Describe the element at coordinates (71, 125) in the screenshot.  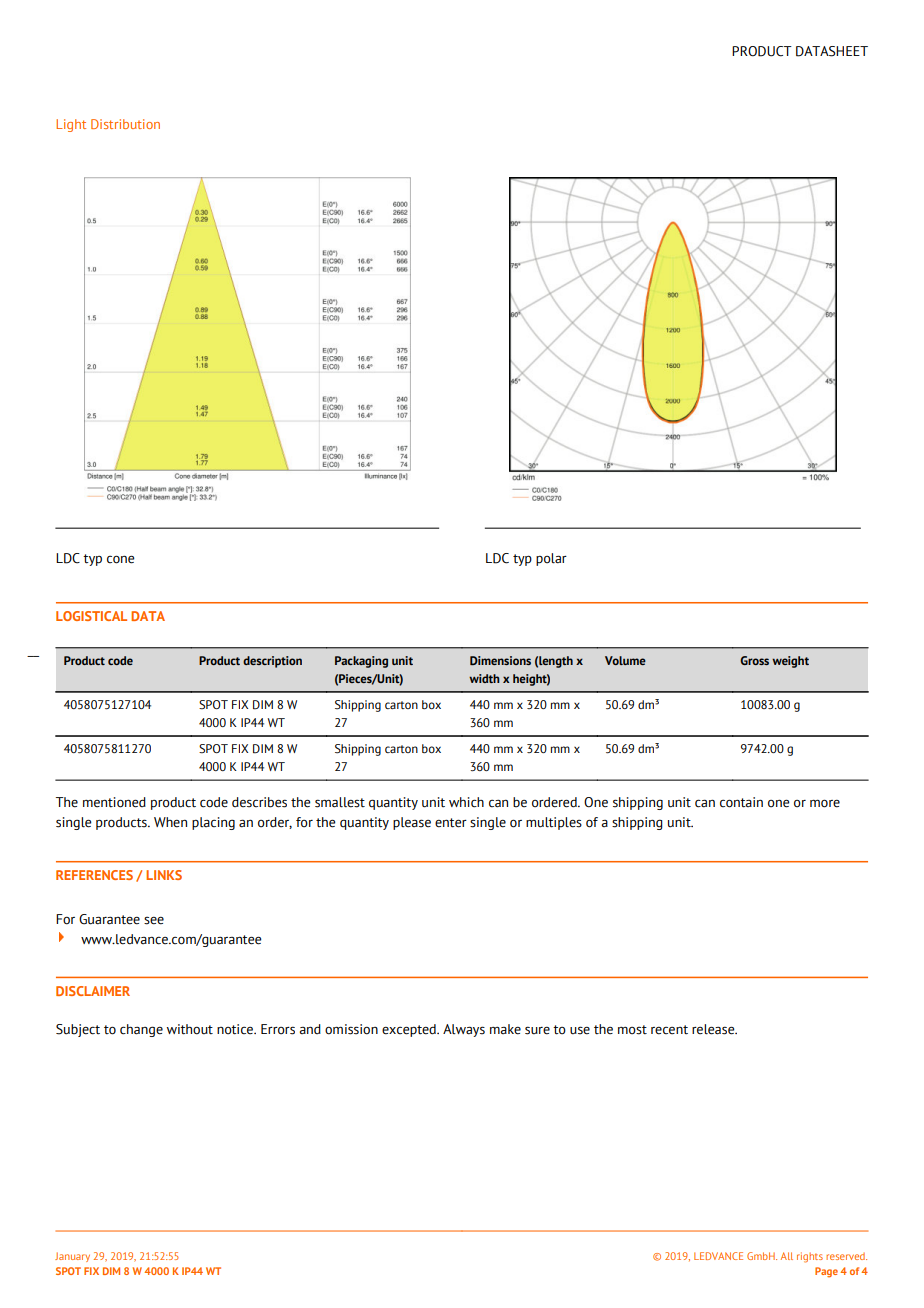
I see `Light` at that location.
